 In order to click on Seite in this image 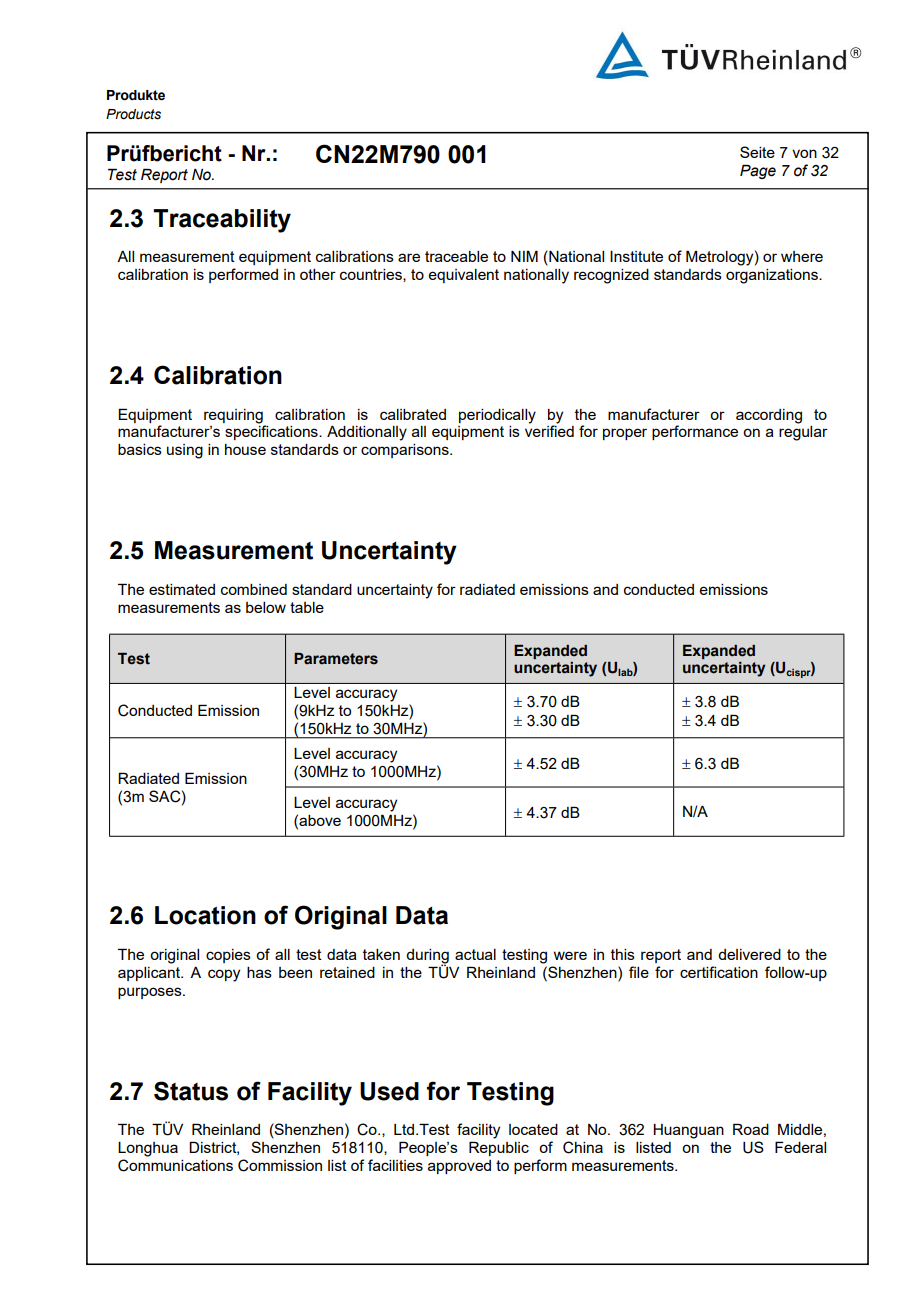, I will do `click(757, 152)`.
